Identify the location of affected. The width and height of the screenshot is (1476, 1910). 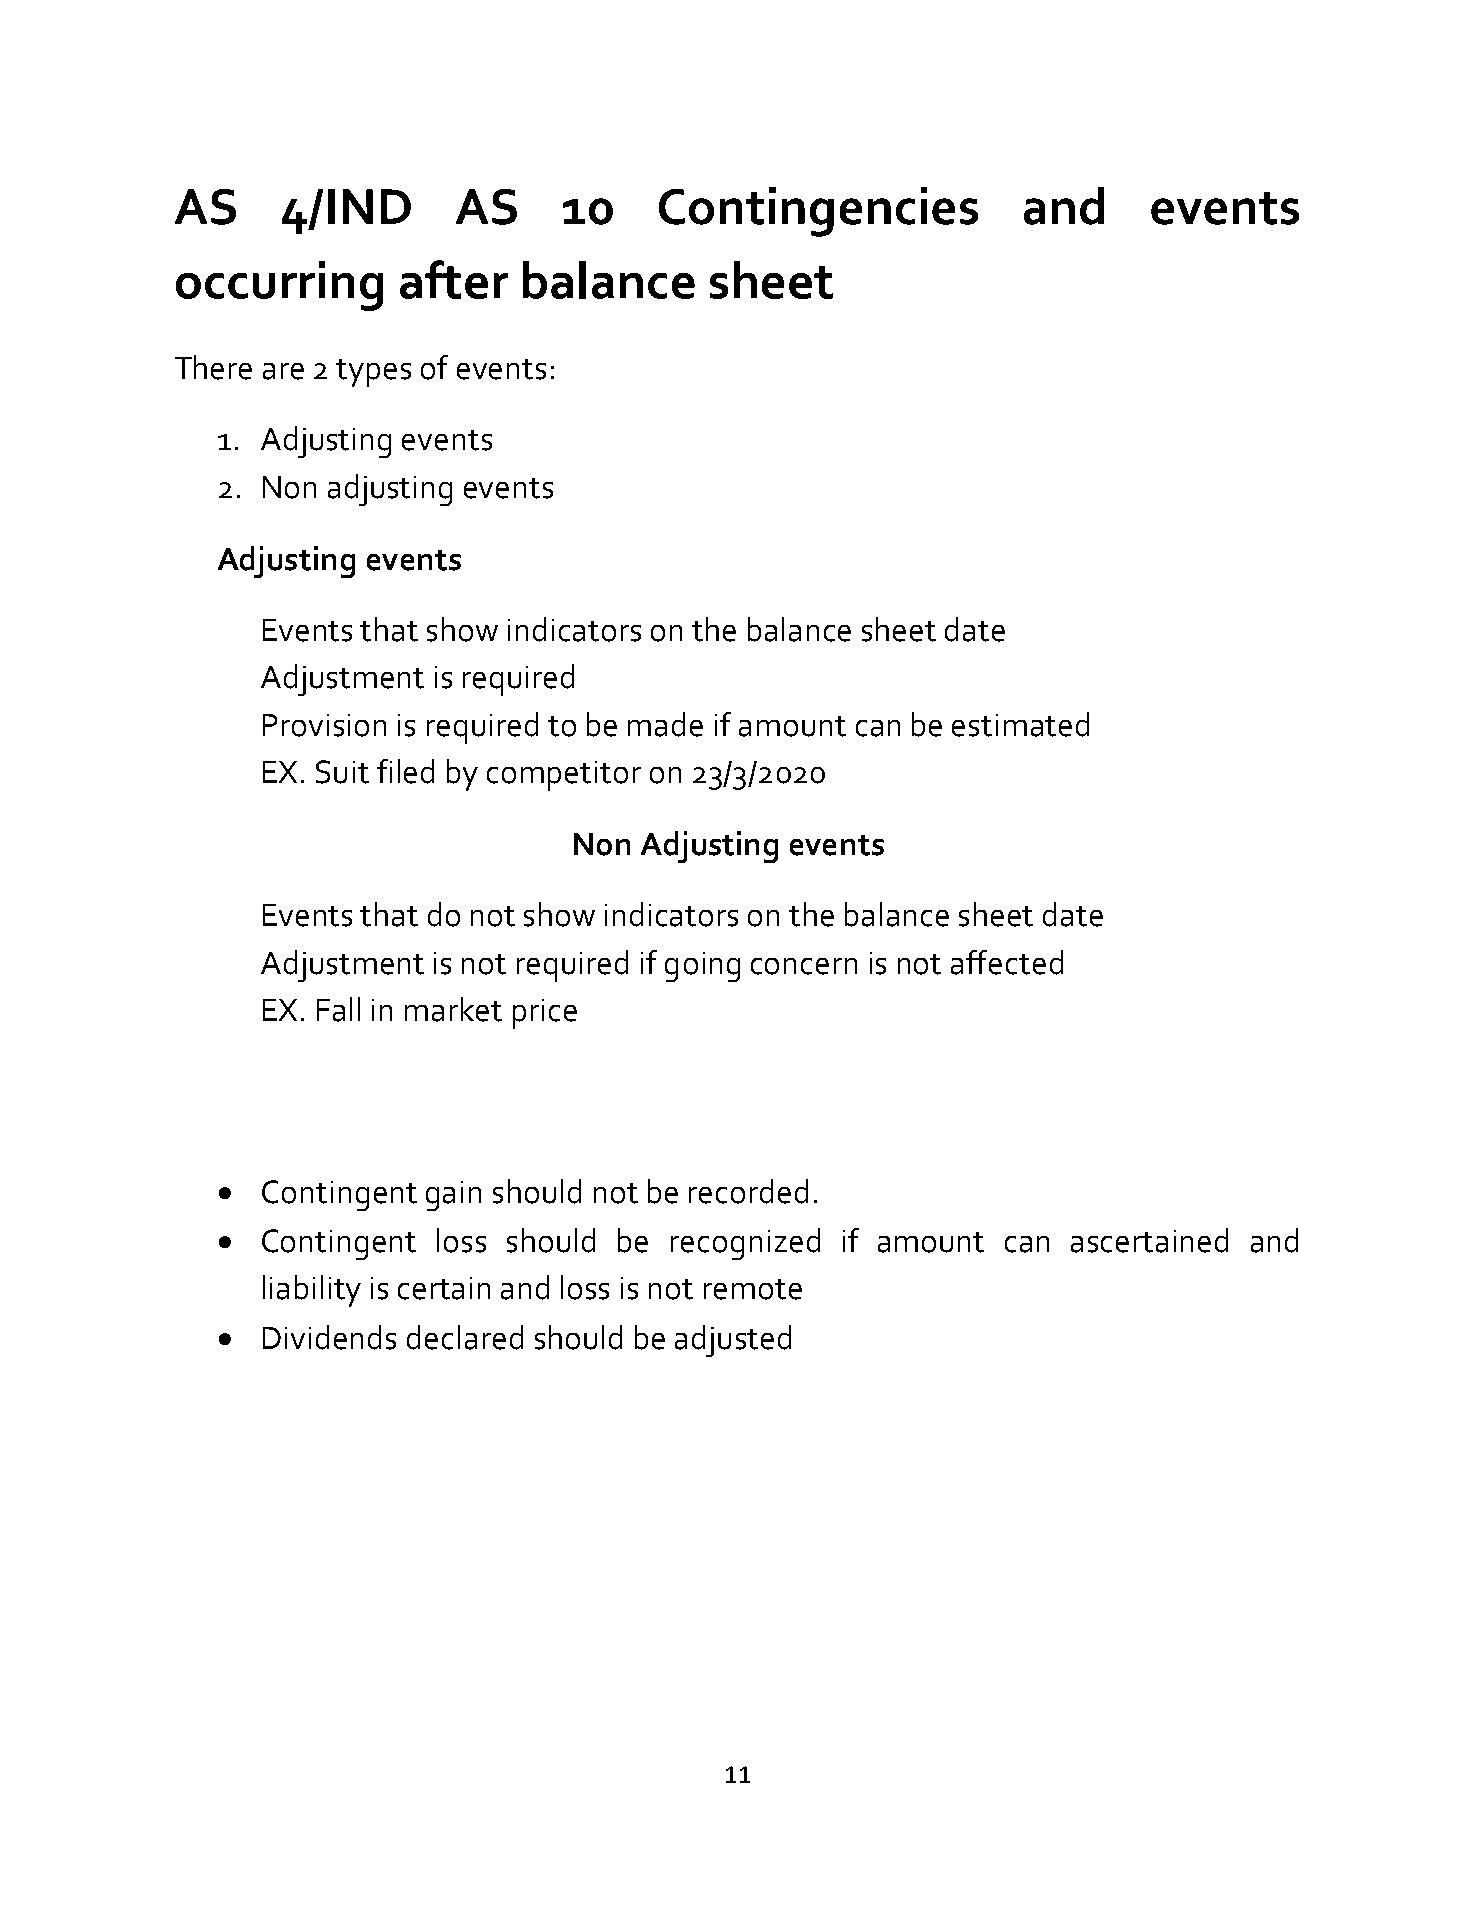
(1007, 962).
